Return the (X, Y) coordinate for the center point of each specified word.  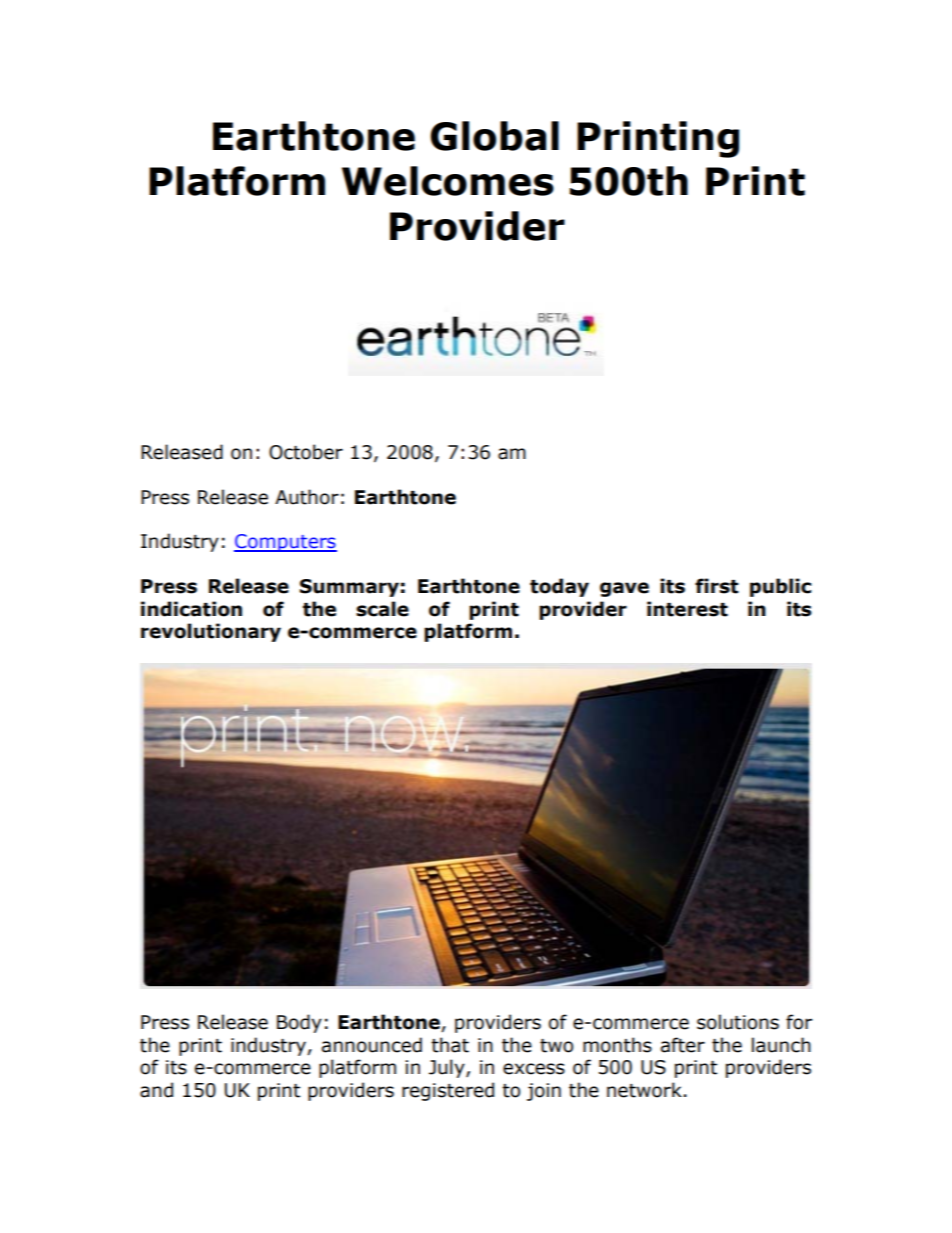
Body (299, 1023)
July (448, 1068)
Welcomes (448, 181)
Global (494, 136)
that (450, 1045)
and (156, 1090)
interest (687, 609)
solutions (738, 1022)
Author (307, 497)
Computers (285, 543)
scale (382, 609)
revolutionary (211, 632)
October (306, 452)
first (717, 586)
